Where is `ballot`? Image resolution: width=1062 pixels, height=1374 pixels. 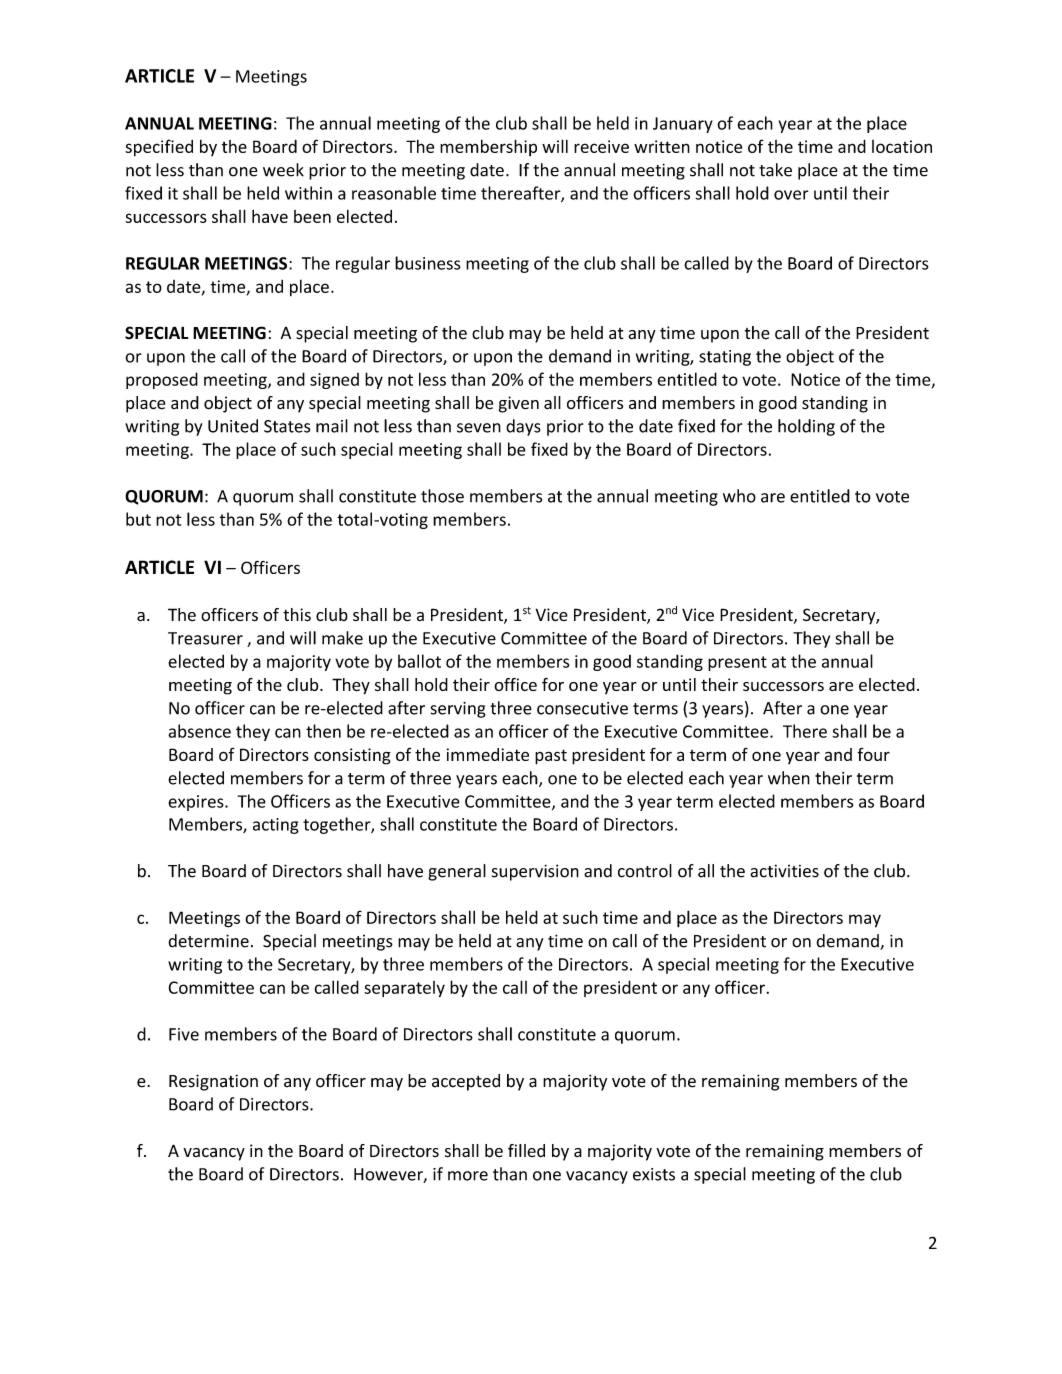 ballot is located at coordinates (419, 661).
